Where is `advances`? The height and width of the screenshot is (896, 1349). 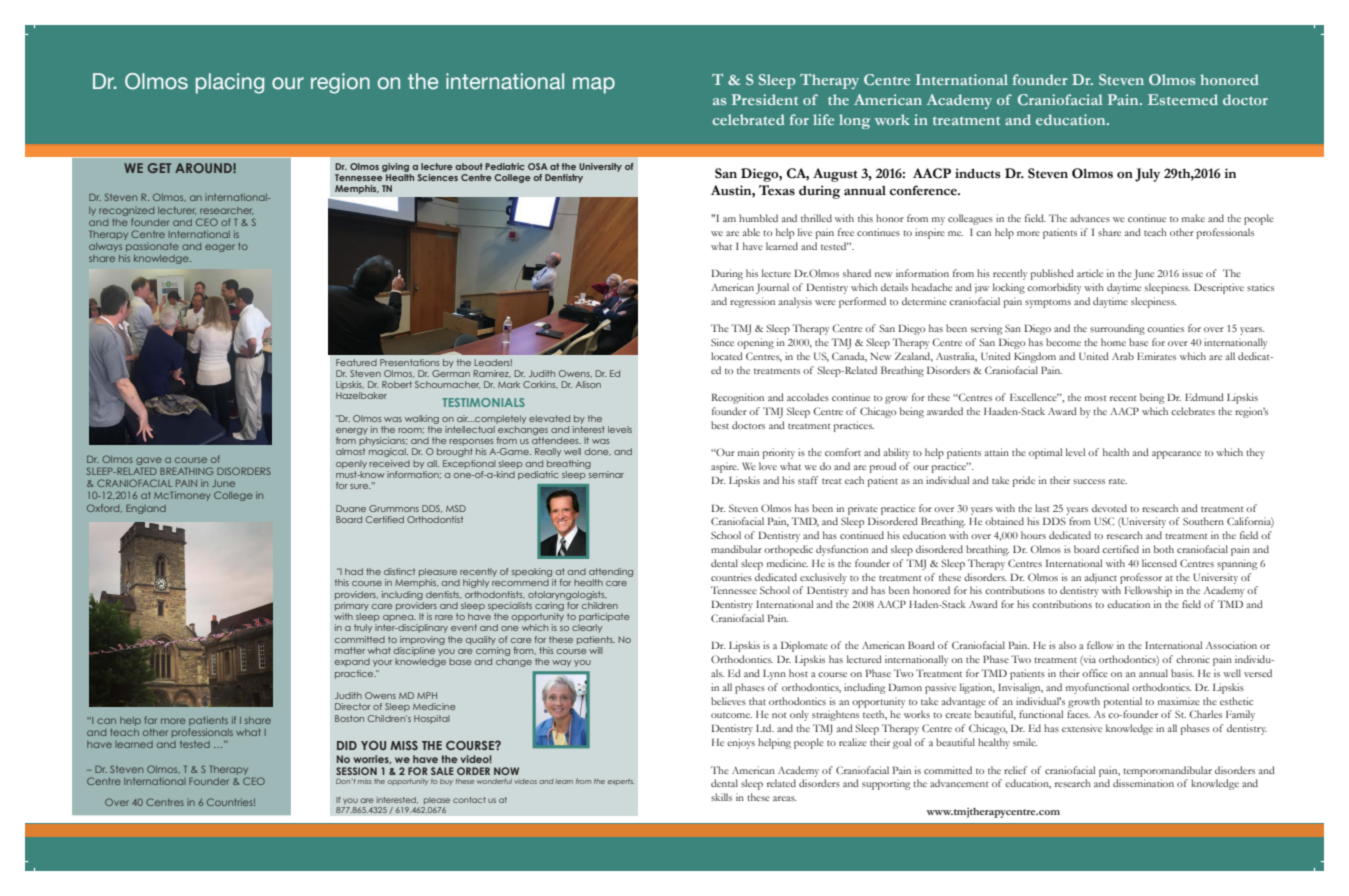 advances is located at coordinates (1090, 218).
